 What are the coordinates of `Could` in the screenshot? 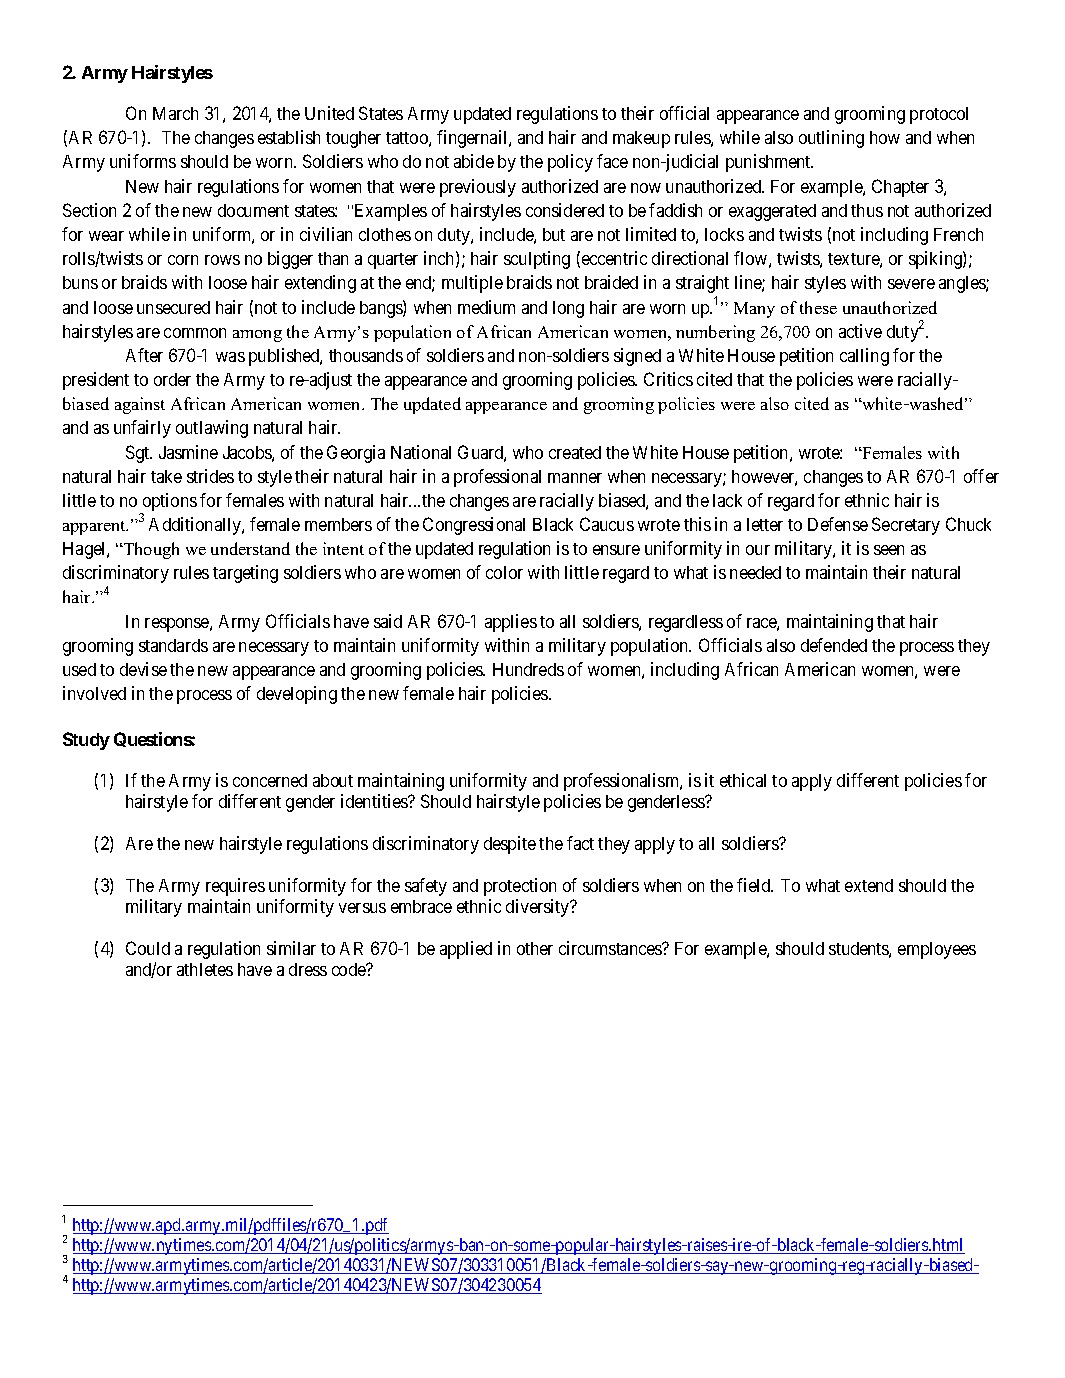 It's located at (148, 948).
